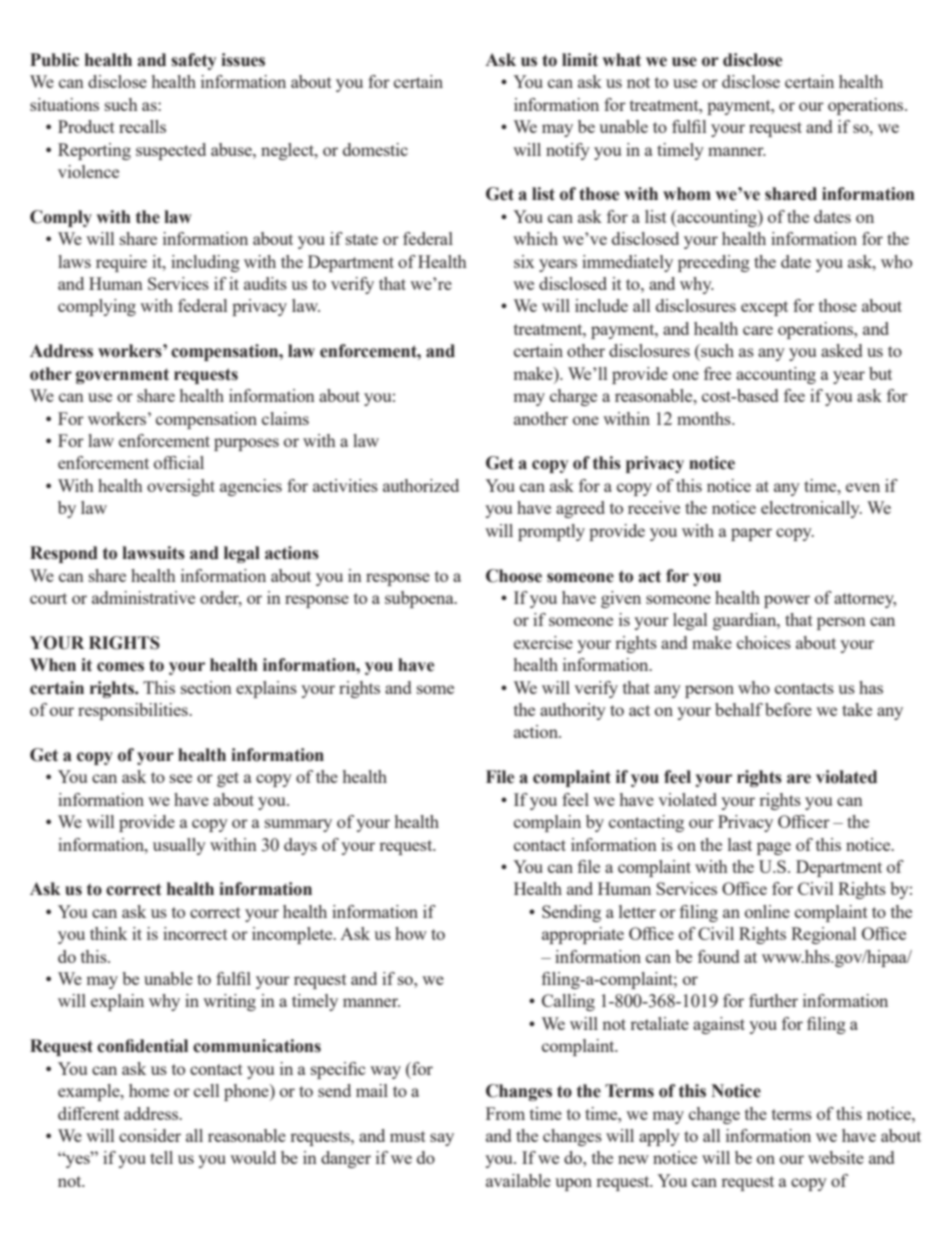 Image resolution: width=952 pixels, height=1233 pixels. I want to click on authority, so click(573, 711).
